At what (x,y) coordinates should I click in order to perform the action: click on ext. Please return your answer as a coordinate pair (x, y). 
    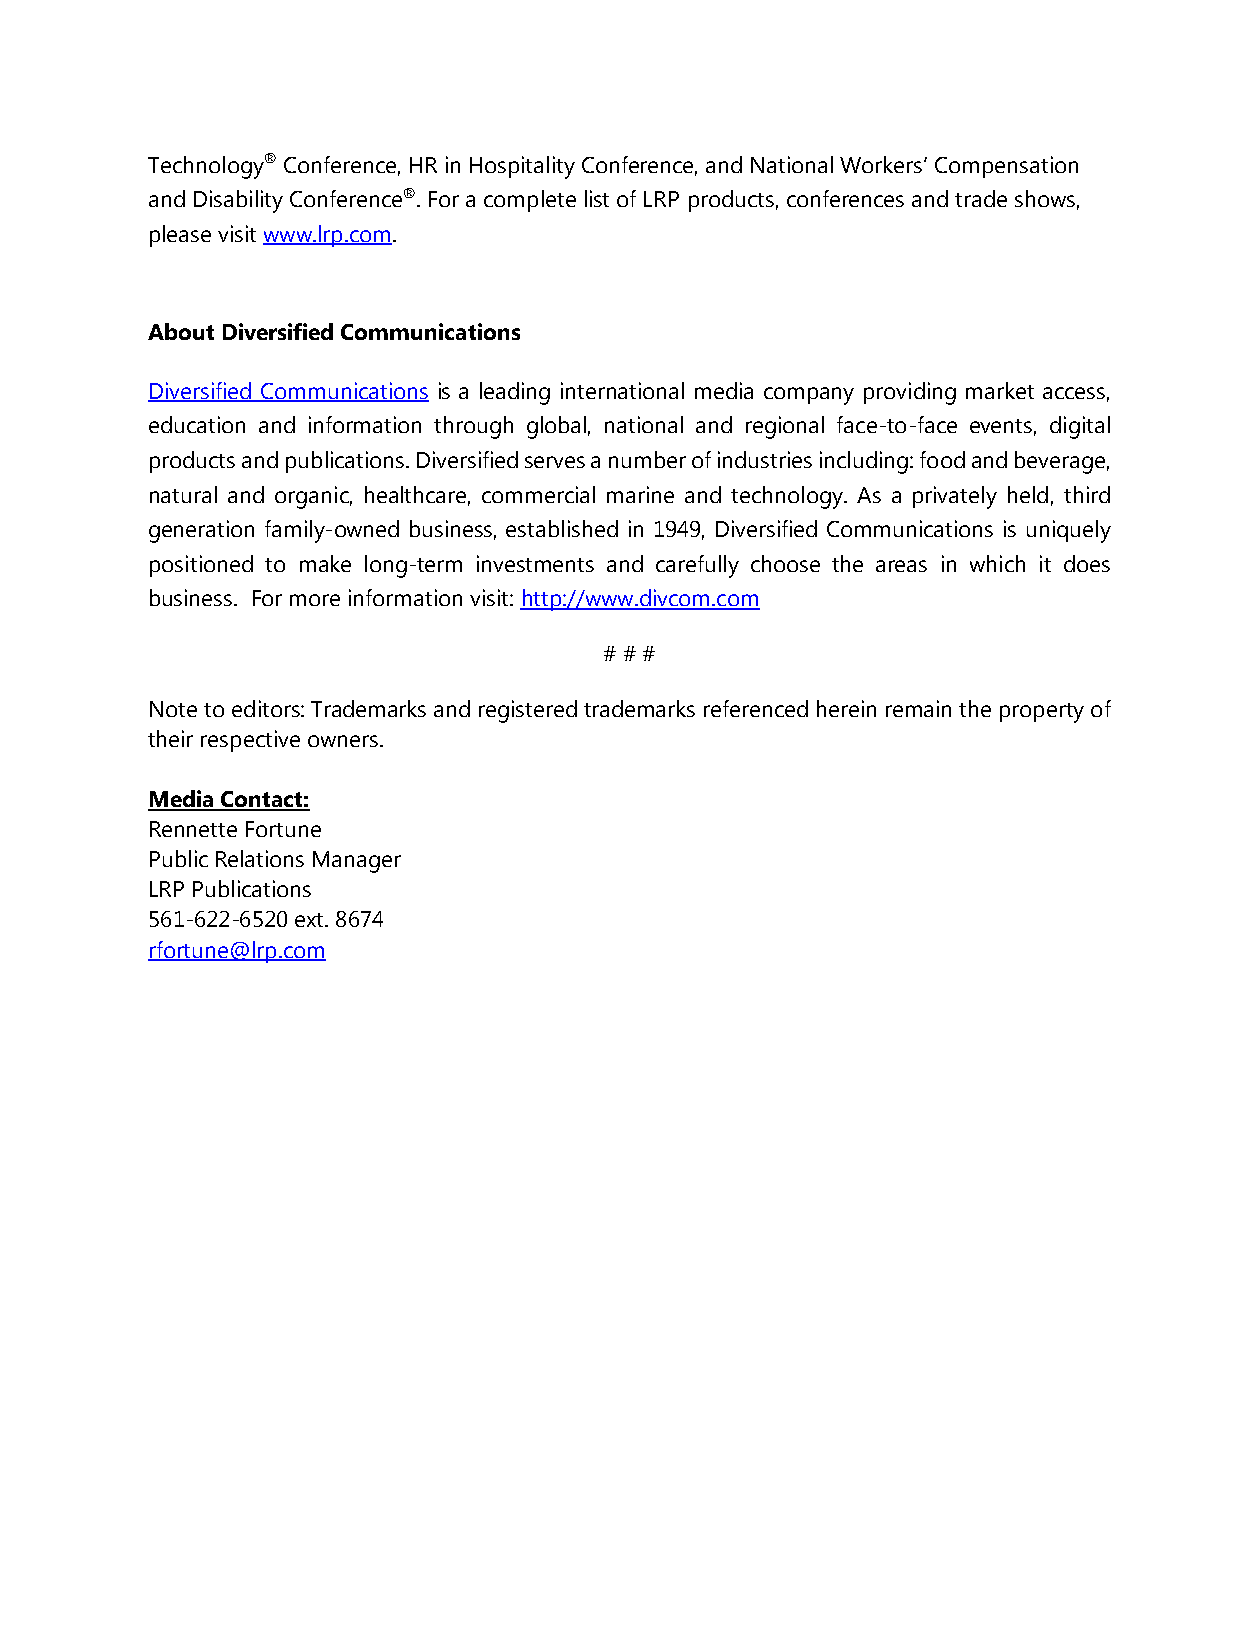
    Looking at the image, I should click on (311, 920).
